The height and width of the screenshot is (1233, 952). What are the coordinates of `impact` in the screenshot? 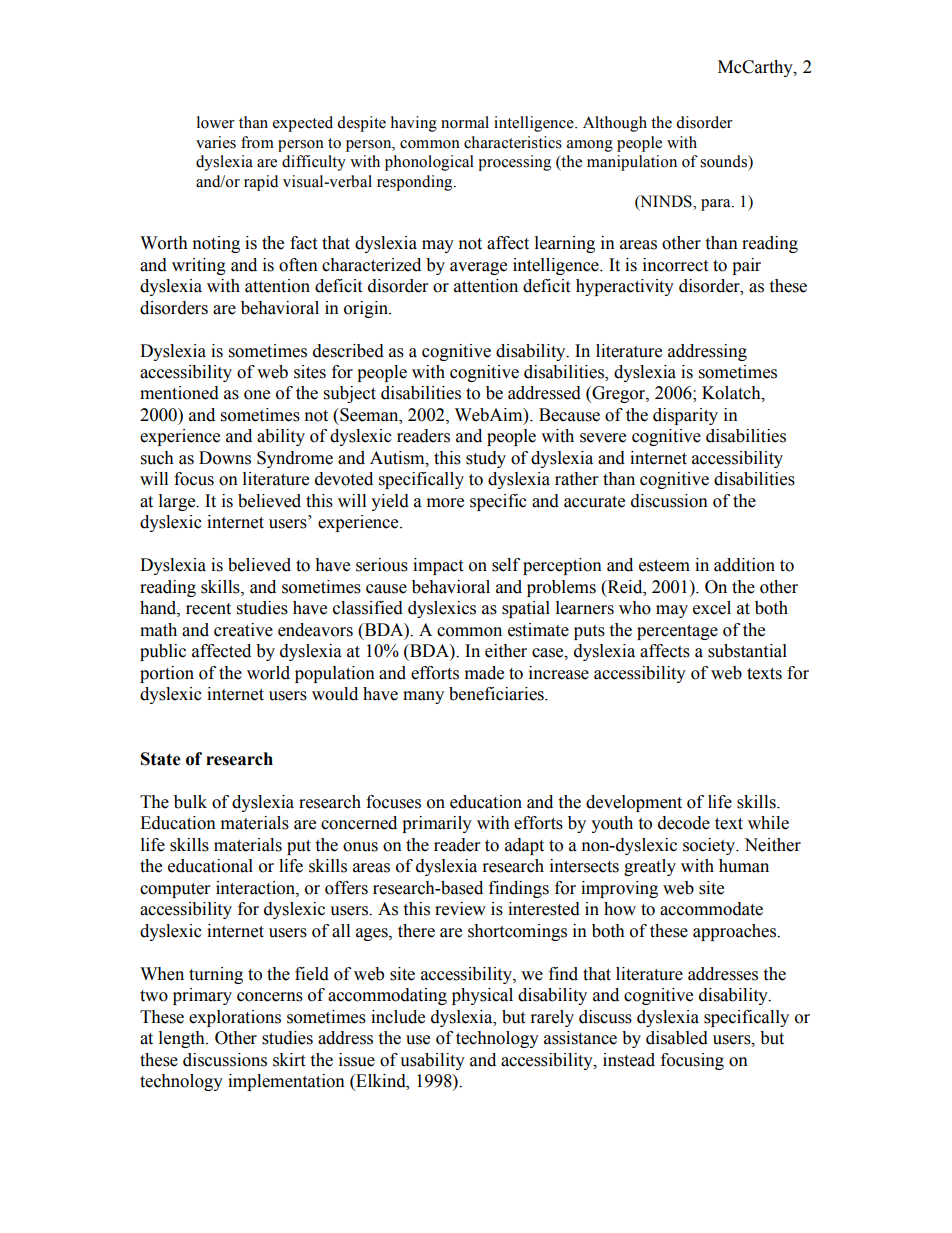 It's located at (438, 566).
